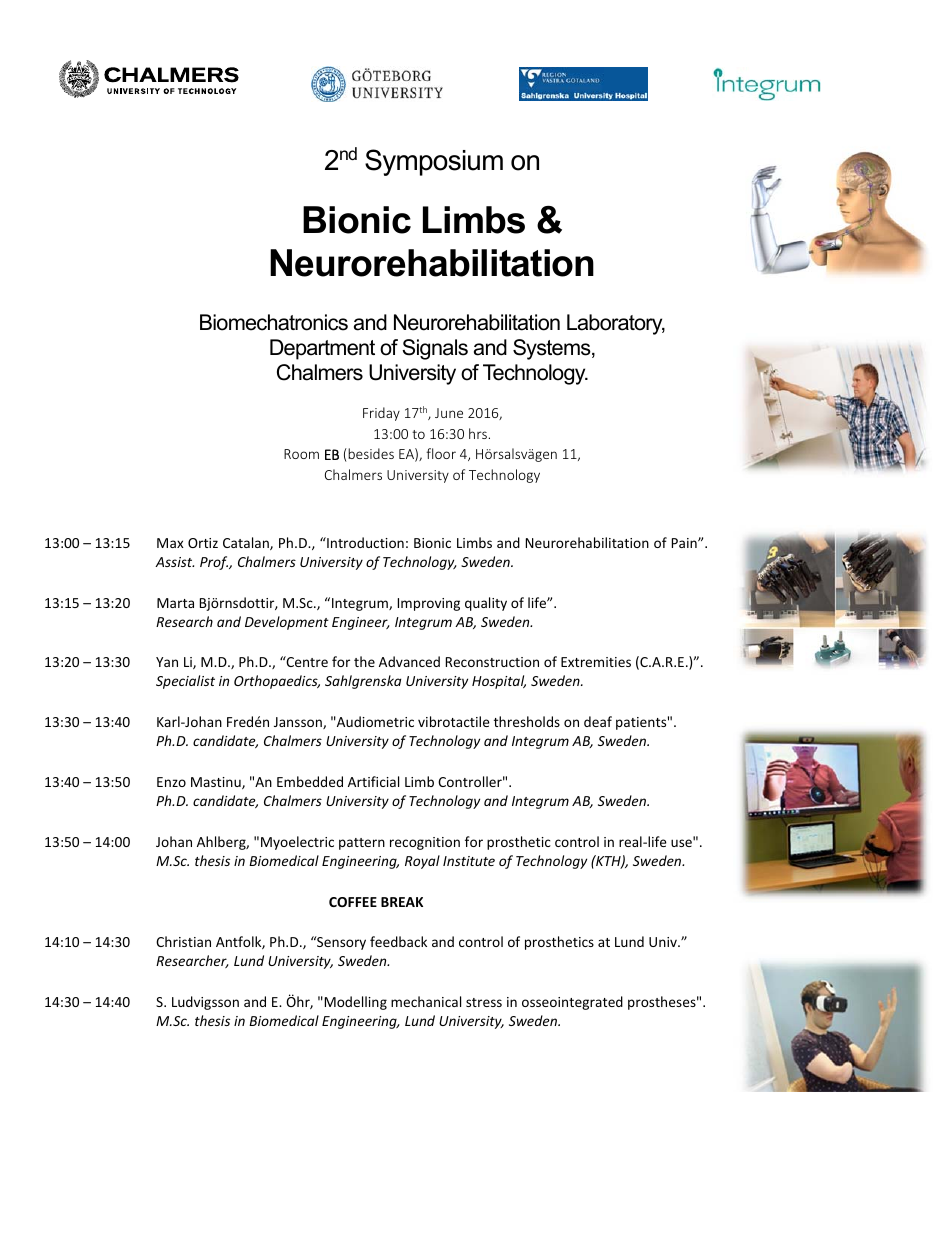 The width and height of the screenshot is (952, 1233). What do you see at coordinates (434, 162) in the screenshot?
I see `Symposium` at bounding box center [434, 162].
